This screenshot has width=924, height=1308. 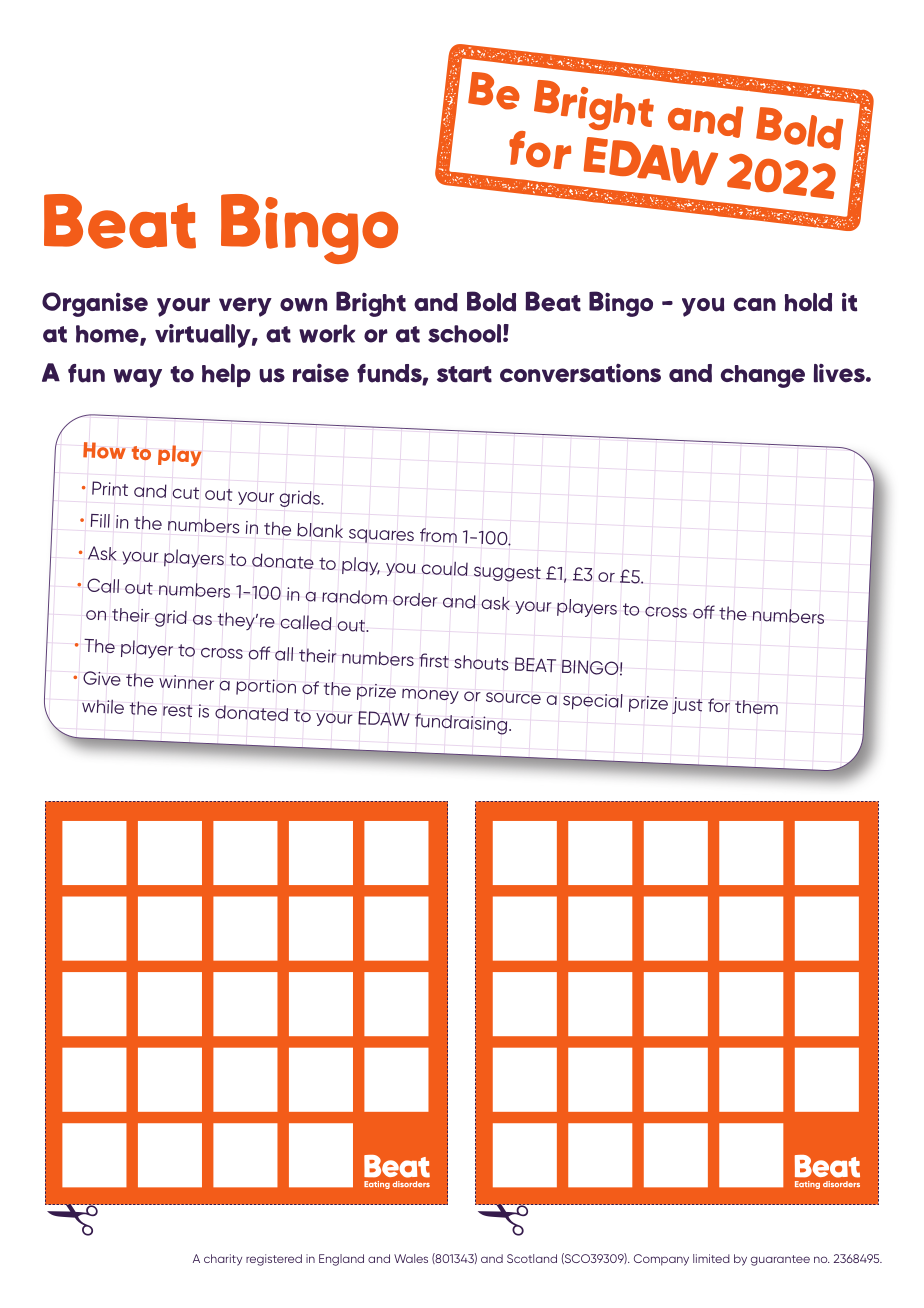 What do you see at coordinates (138, 378) in the screenshot?
I see `way` at bounding box center [138, 378].
